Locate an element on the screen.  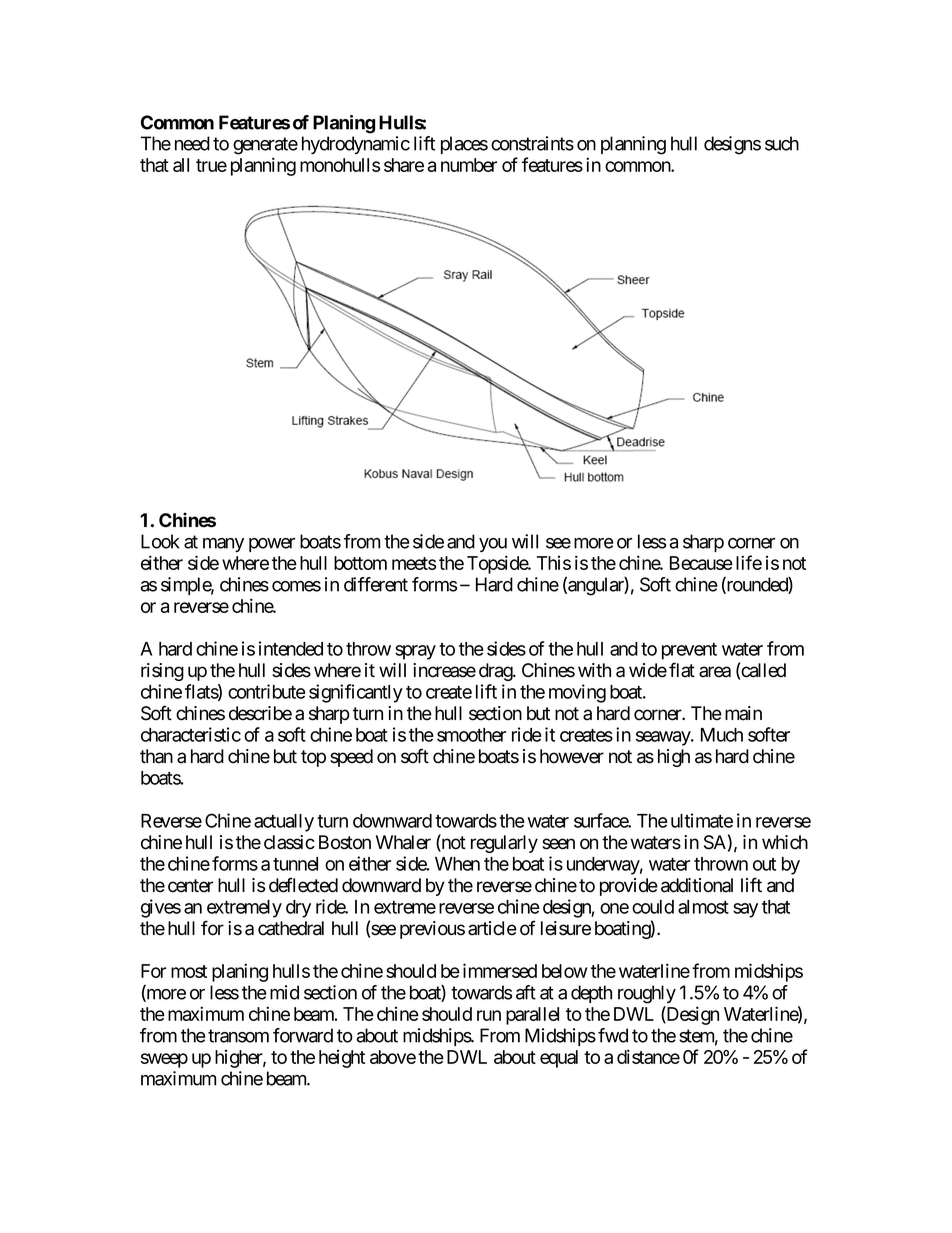
Much is located at coordinates (722, 735).
